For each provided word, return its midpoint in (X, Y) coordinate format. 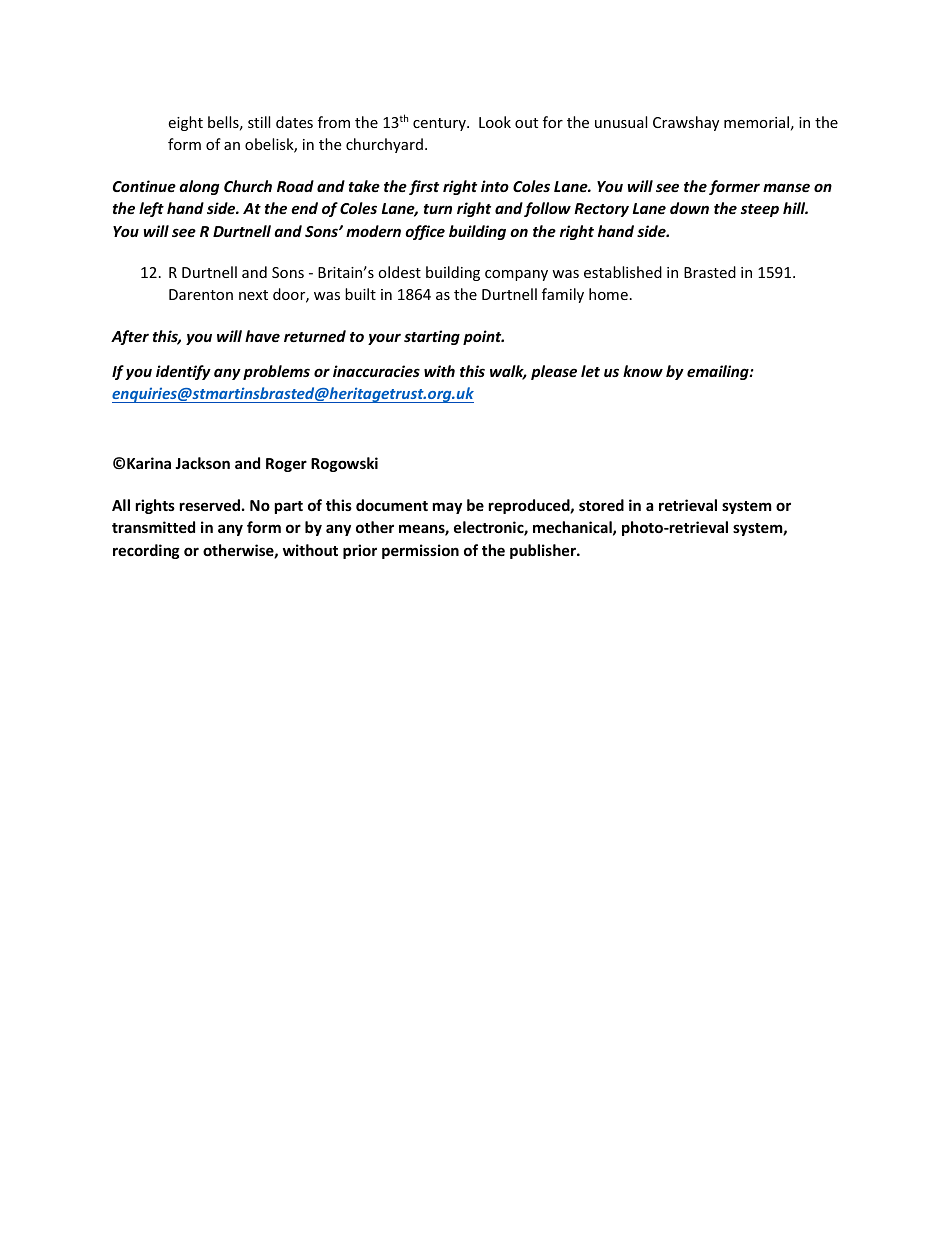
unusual (621, 122)
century (440, 124)
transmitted (153, 527)
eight (185, 123)
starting (432, 337)
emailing (719, 372)
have (262, 336)
